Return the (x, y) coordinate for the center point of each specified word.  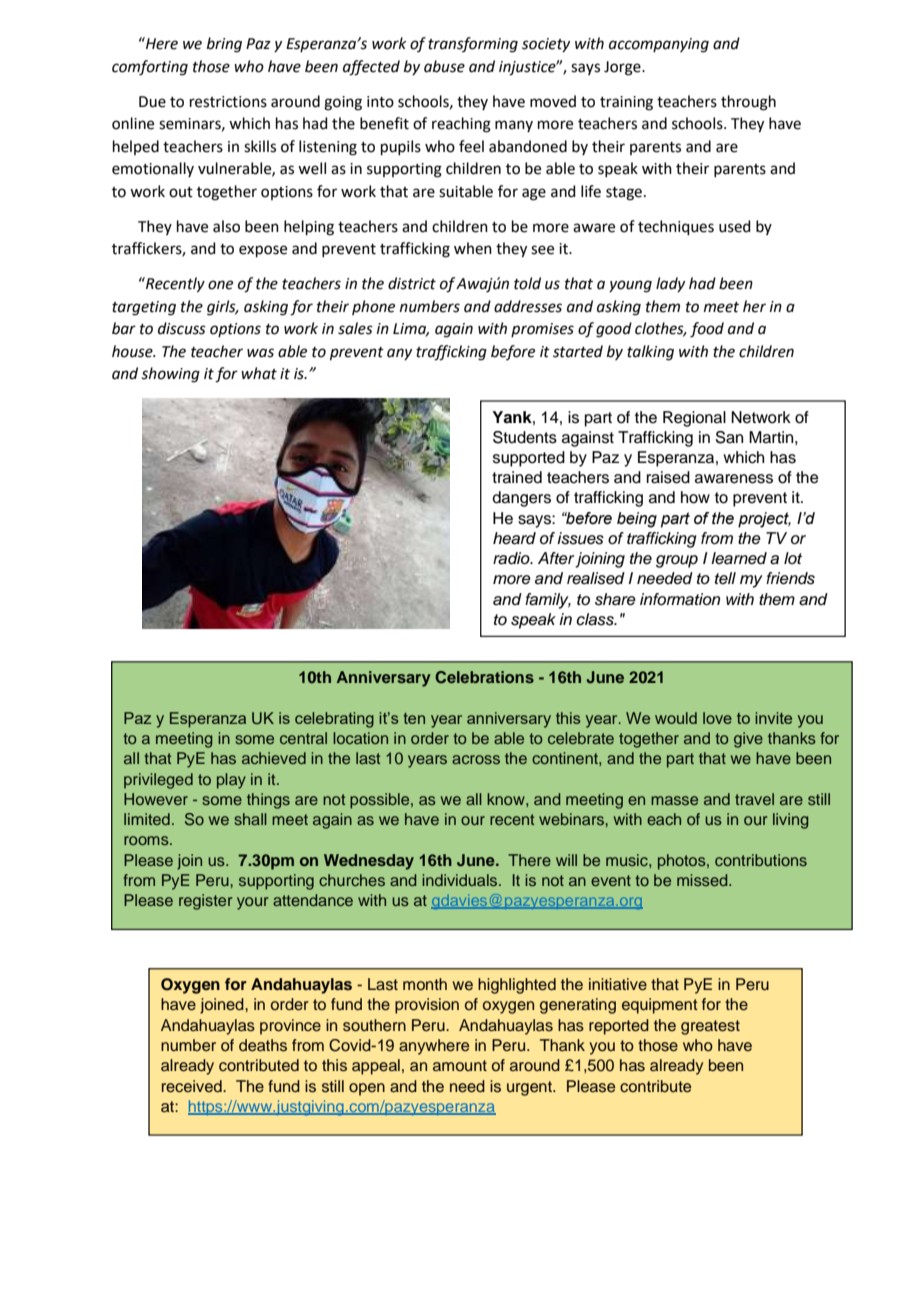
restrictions (228, 102)
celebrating (334, 720)
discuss (182, 328)
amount (460, 1065)
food (707, 330)
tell (725, 578)
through (748, 103)
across (476, 759)
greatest (710, 1027)
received (193, 1086)
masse (674, 800)
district (412, 283)
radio (512, 558)
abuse (444, 66)
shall (250, 819)
